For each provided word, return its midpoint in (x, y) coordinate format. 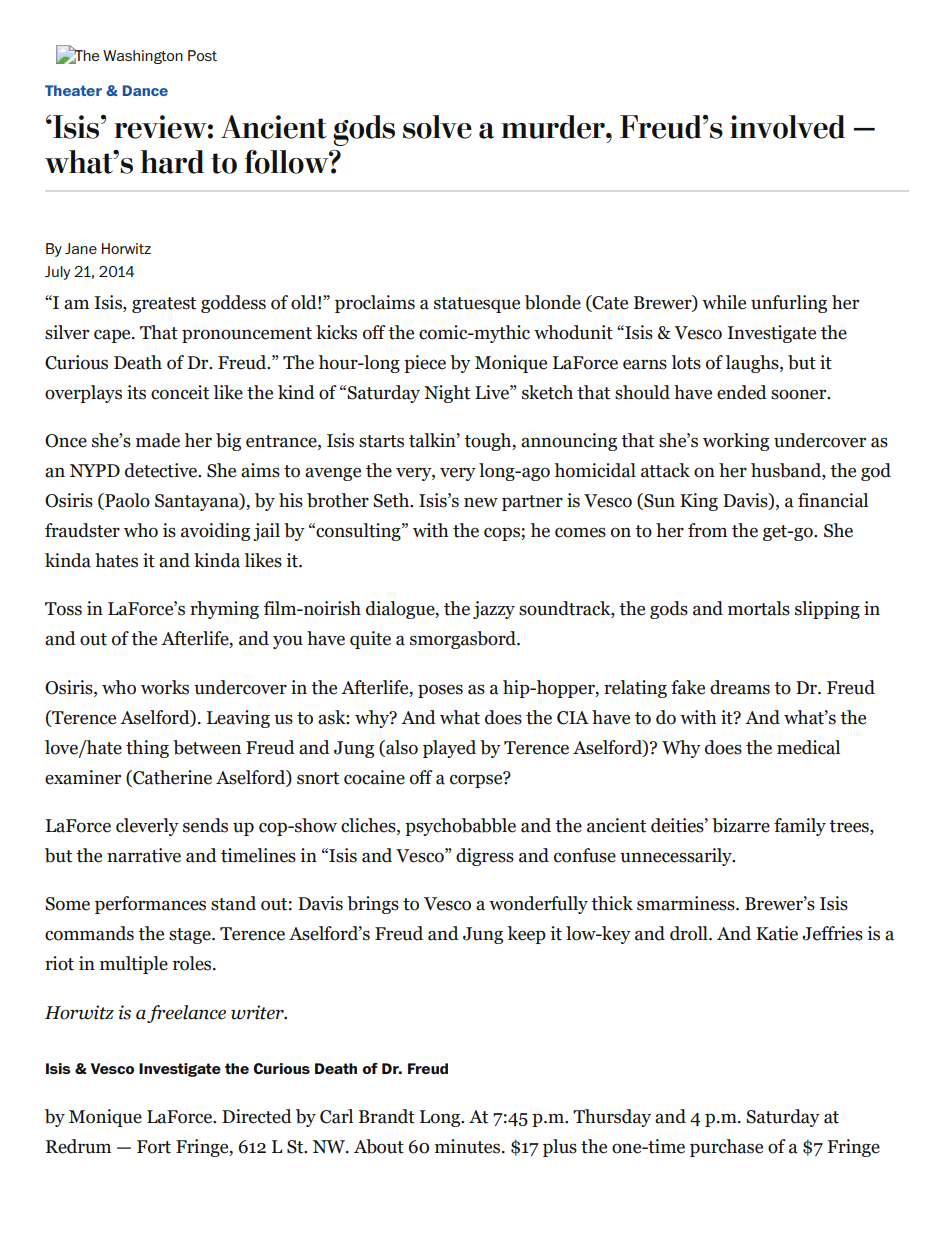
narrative (144, 855)
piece (425, 364)
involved (787, 127)
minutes (467, 1146)
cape (113, 336)
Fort (154, 1147)
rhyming (224, 610)
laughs (753, 364)
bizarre (741, 825)
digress (485, 857)
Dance (145, 90)
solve (437, 127)
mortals (759, 608)
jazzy (494, 610)
